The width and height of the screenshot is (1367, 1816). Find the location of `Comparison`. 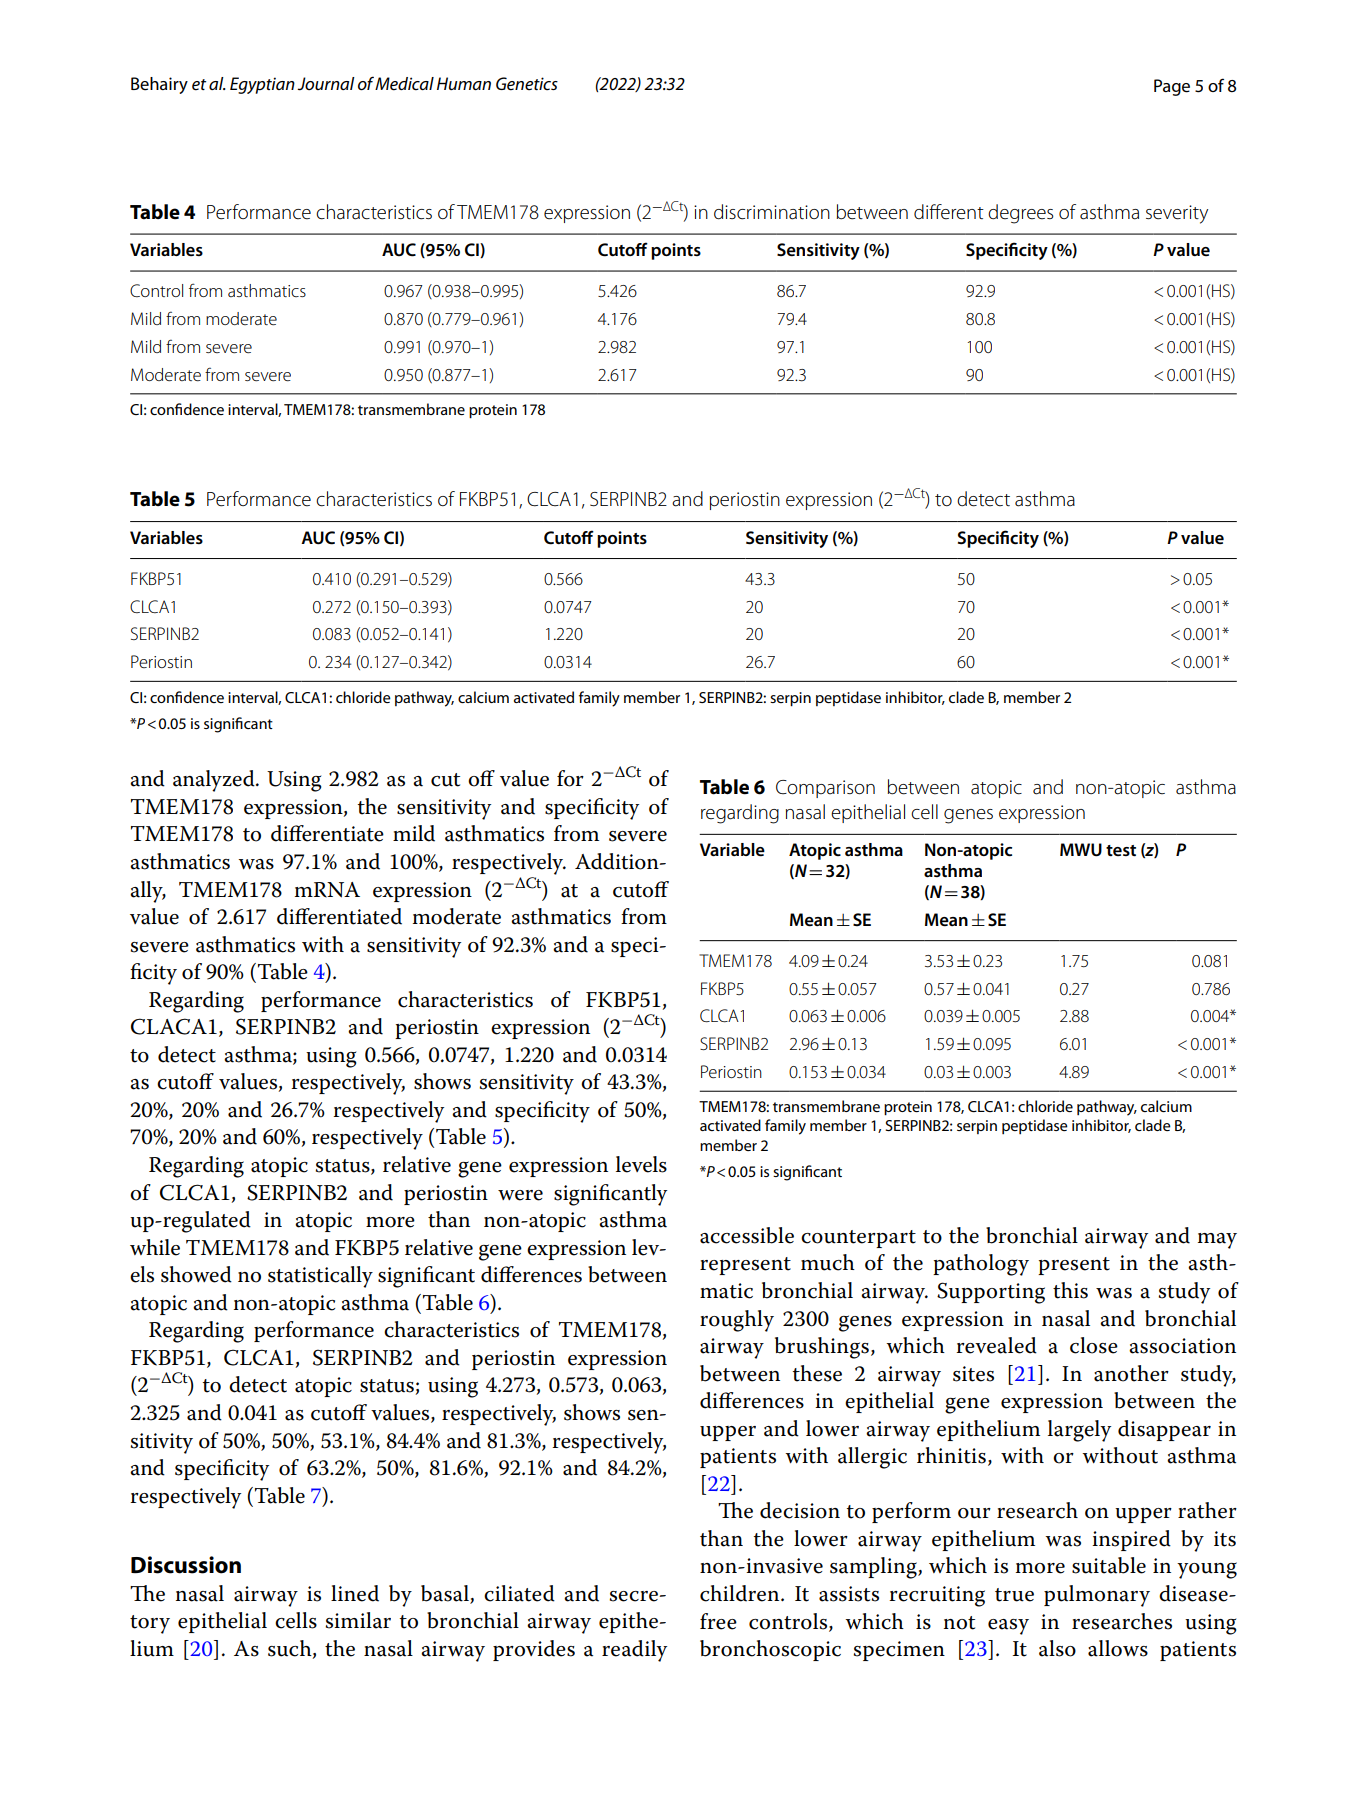

Comparison is located at coordinates (825, 789).
